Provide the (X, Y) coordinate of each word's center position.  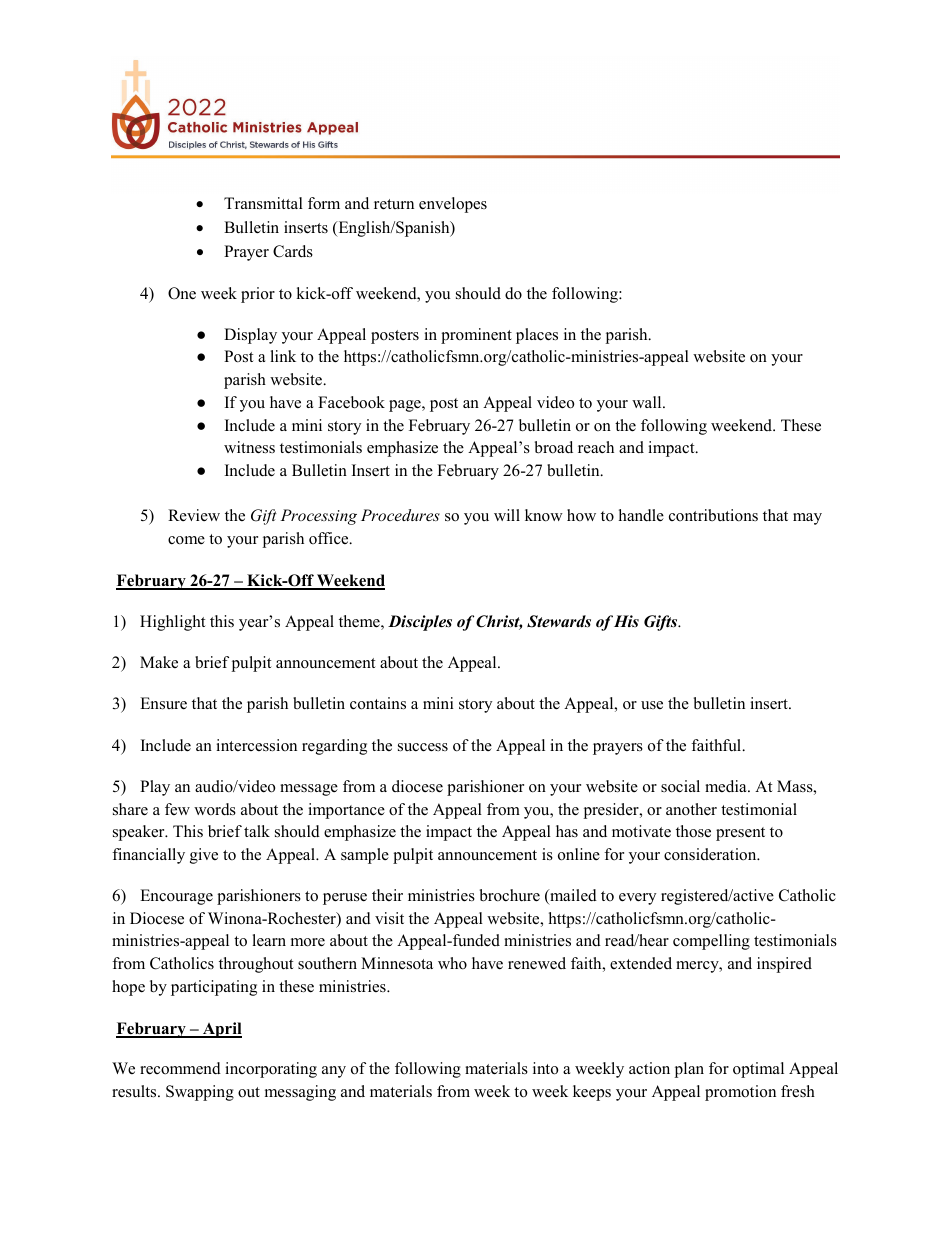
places (537, 336)
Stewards (559, 621)
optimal (758, 1070)
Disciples (420, 623)
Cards (293, 251)
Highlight (172, 623)
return (394, 204)
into (545, 1068)
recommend (180, 1068)
